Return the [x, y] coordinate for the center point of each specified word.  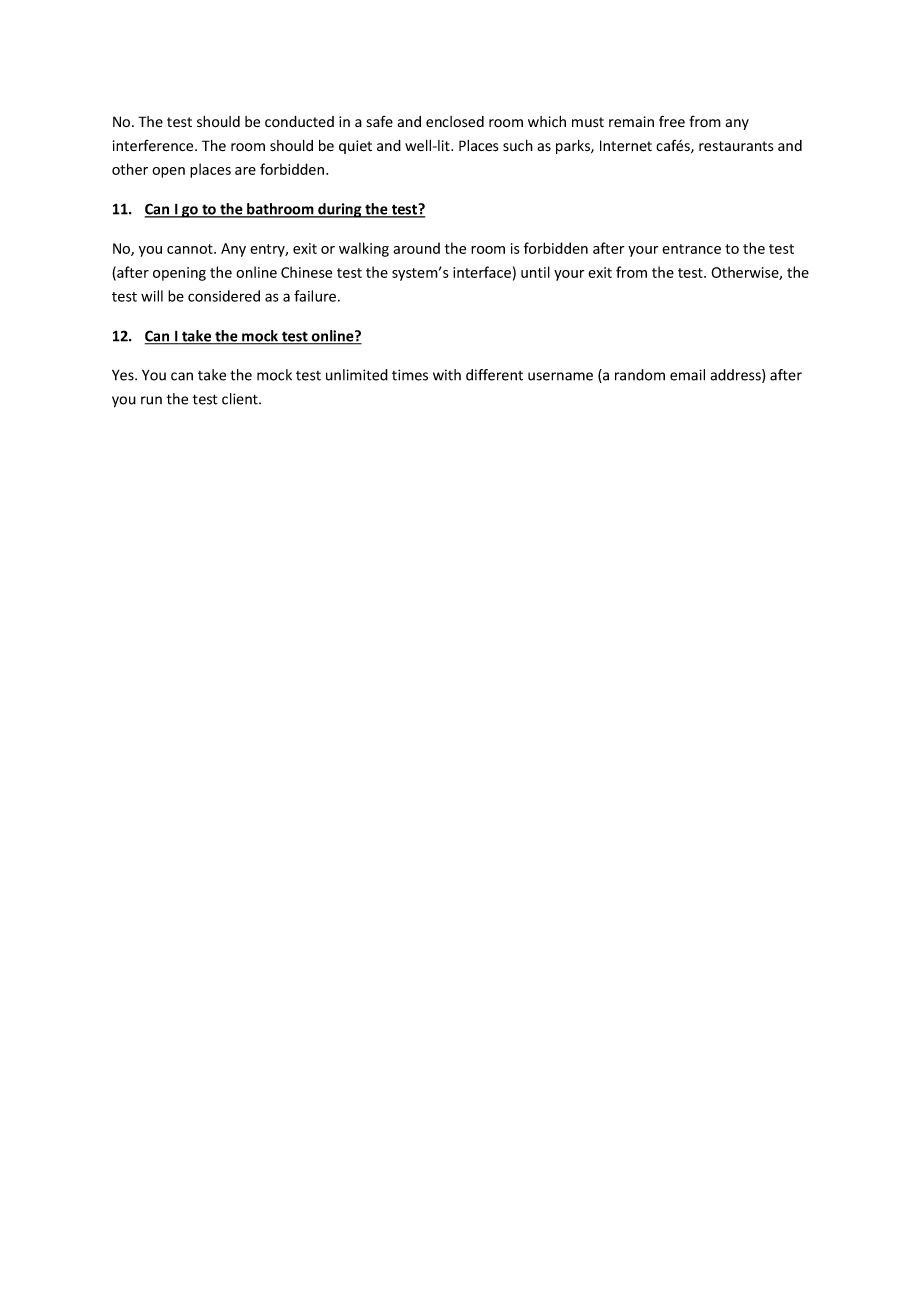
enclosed [455, 122]
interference [154, 146]
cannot [191, 249]
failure [315, 296]
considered [224, 296]
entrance [691, 249]
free [672, 121]
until [535, 272]
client [241, 399]
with [447, 375]
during [340, 210]
